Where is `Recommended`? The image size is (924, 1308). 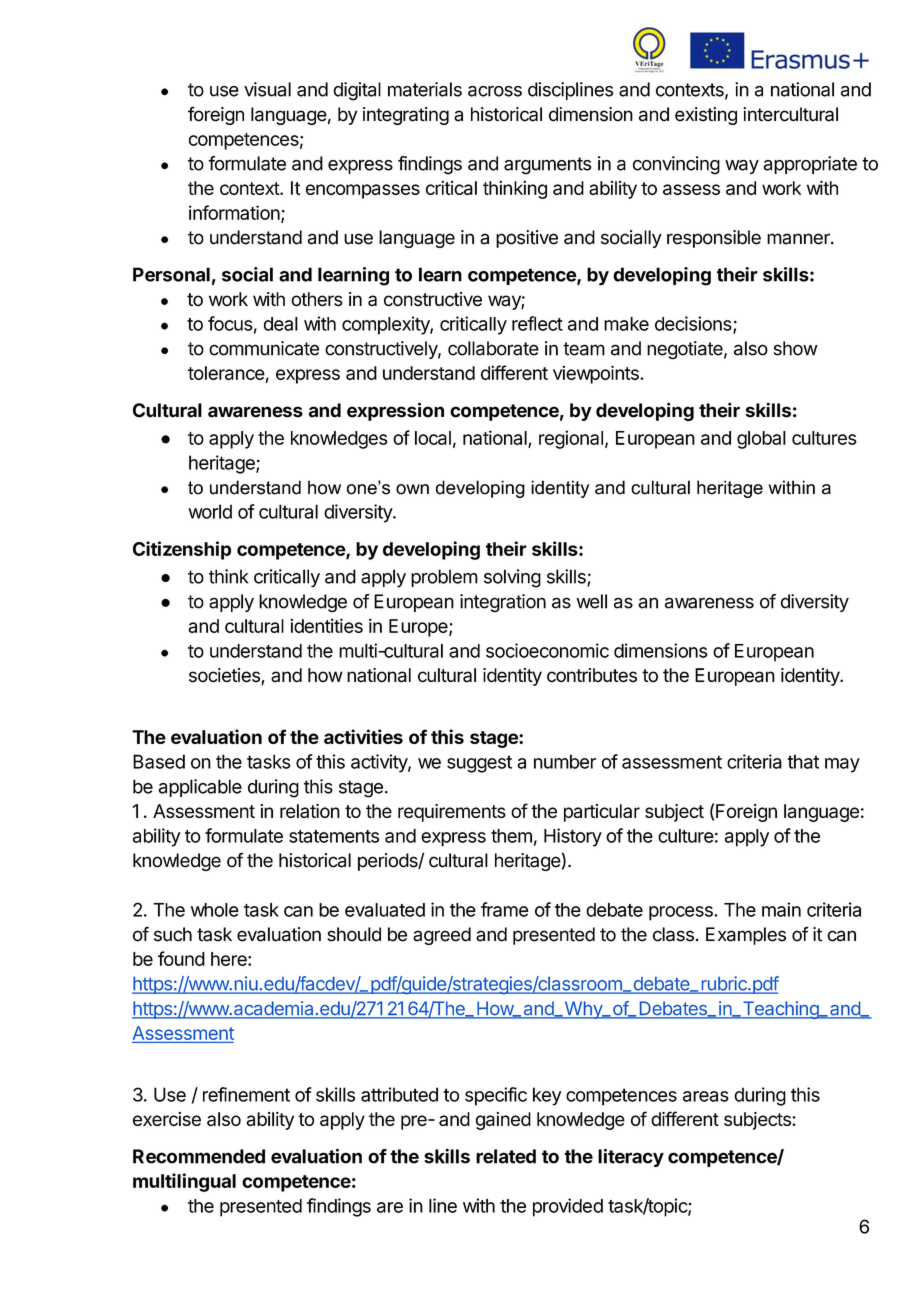 Recommended is located at coordinates (199, 1156).
